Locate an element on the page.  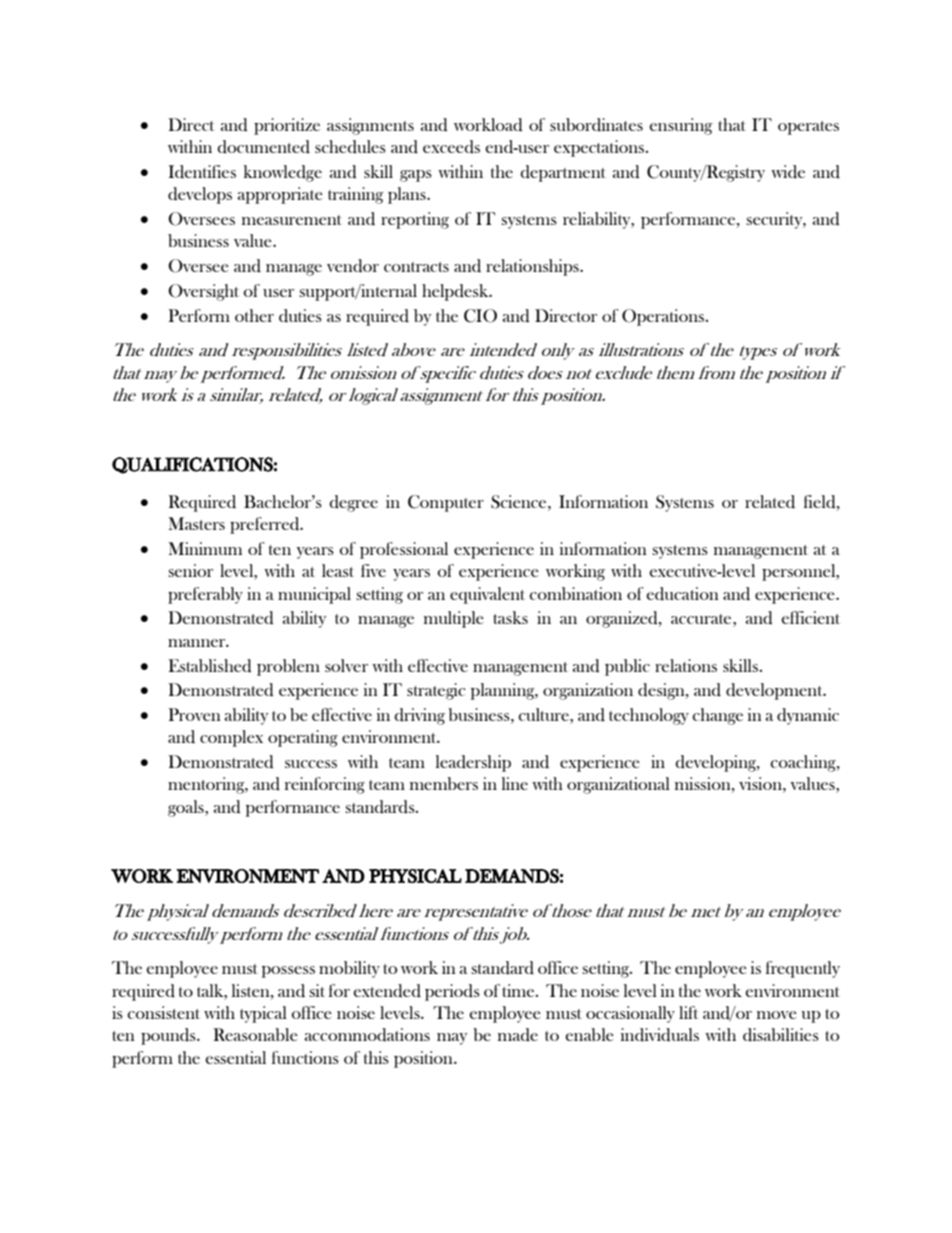
documented is located at coordinates (263, 147).
